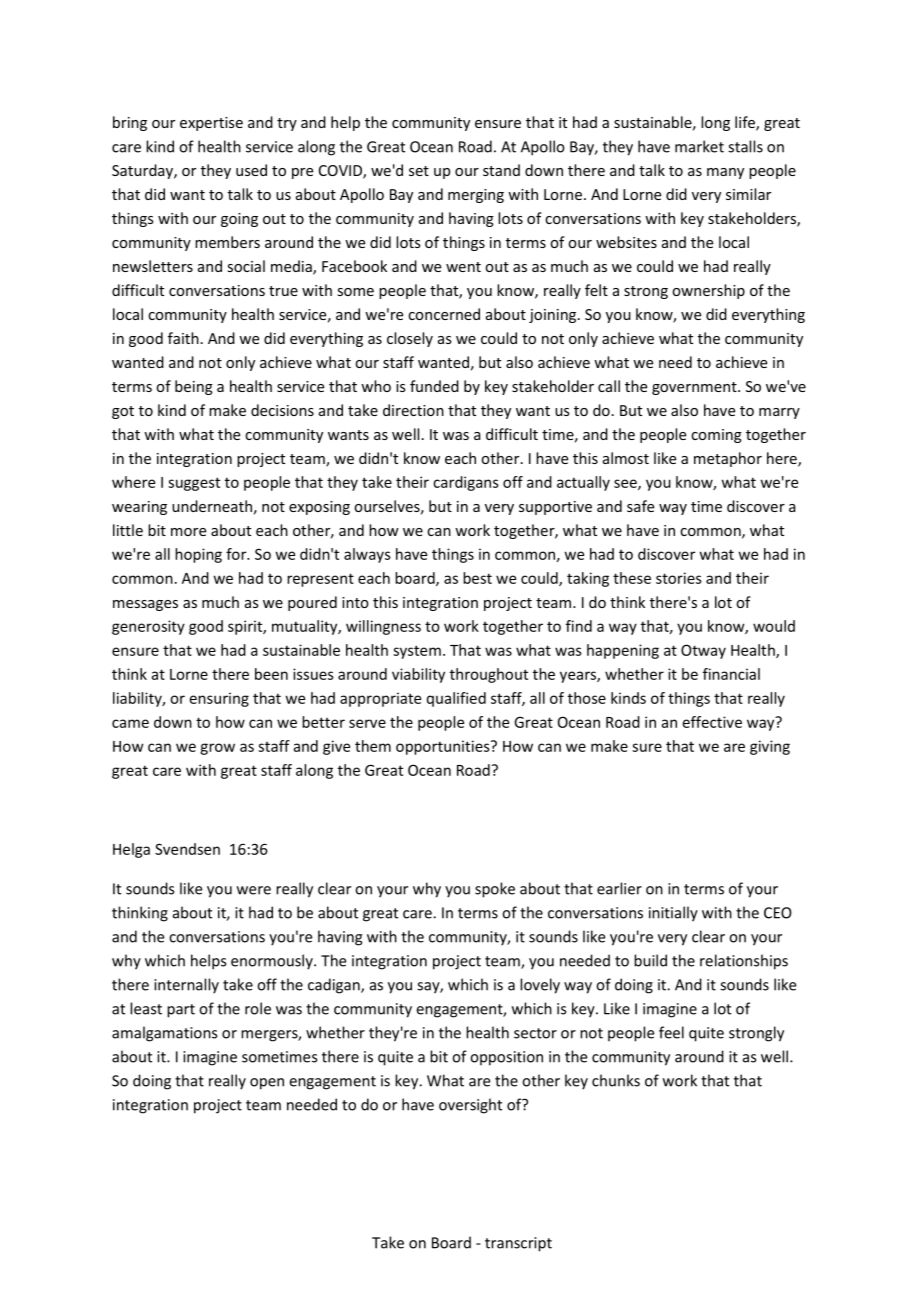  I want to click on qualified, so click(456, 699).
